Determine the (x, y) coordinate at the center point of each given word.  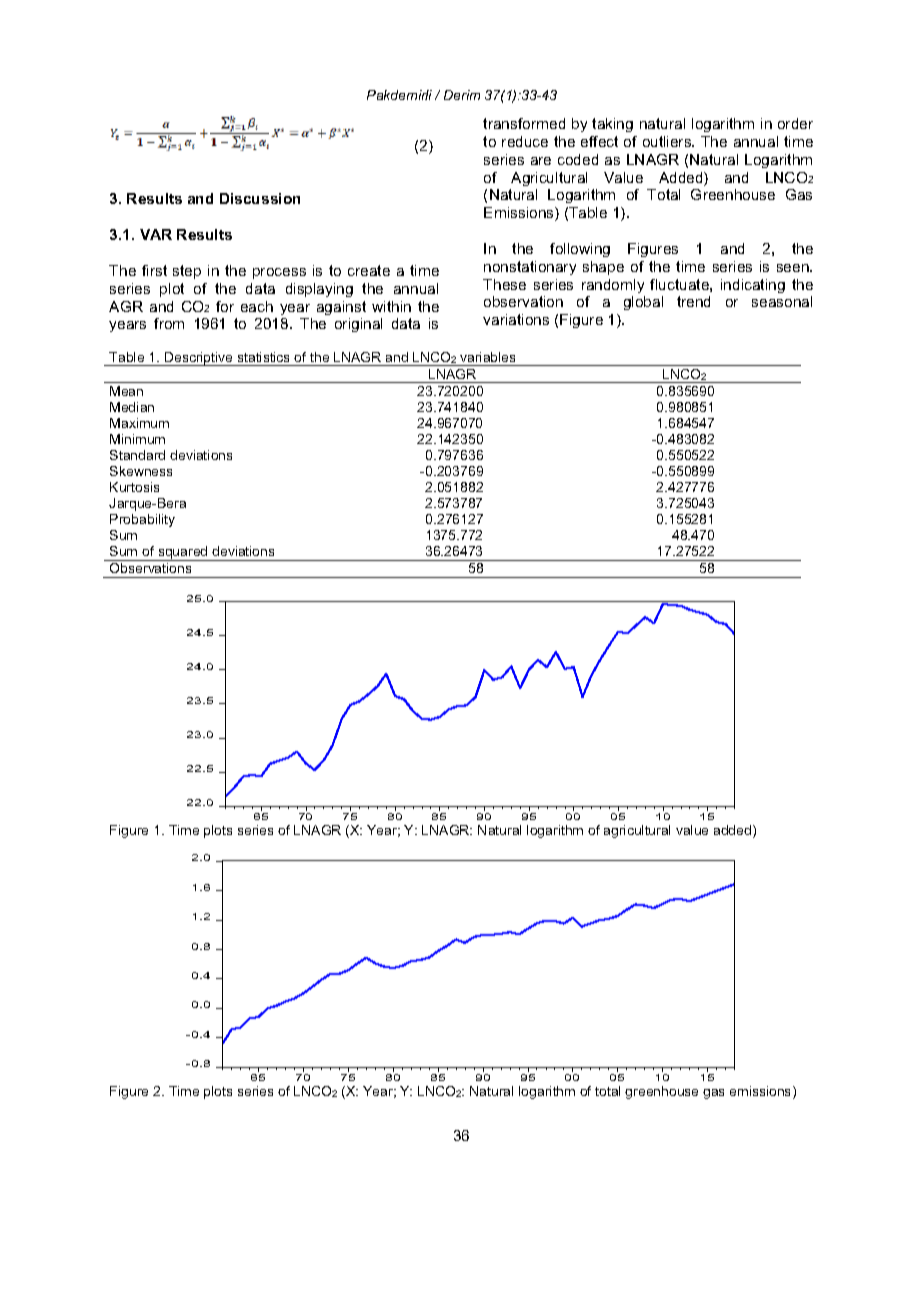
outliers (668, 141)
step (187, 272)
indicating (753, 286)
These (504, 284)
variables (487, 357)
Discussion (260, 198)
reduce (525, 141)
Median (132, 407)
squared (183, 553)
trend (693, 301)
